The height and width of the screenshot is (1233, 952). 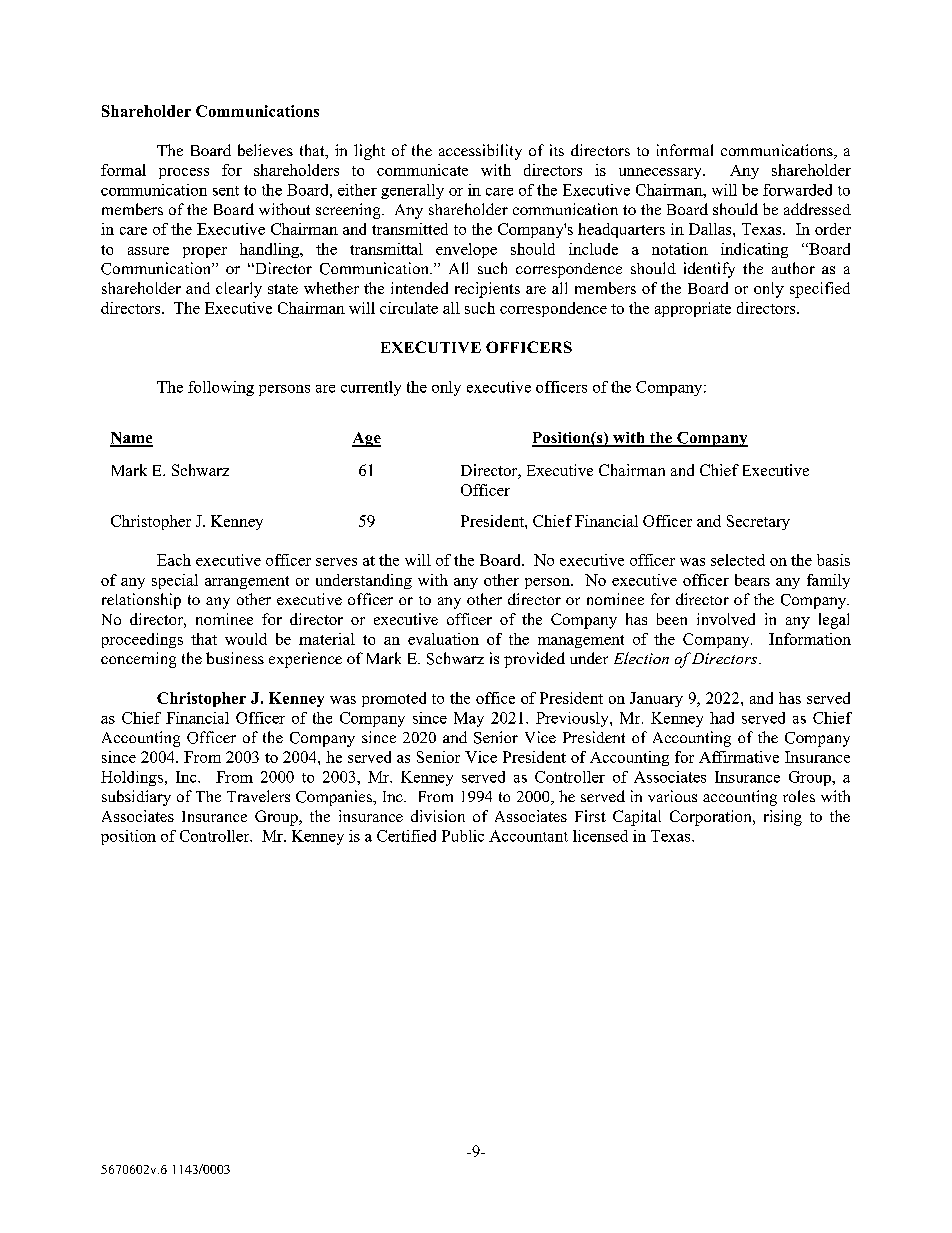 What do you see at coordinates (258, 796) in the screenshot?
I see `Travelers` at bounding box center [258, 796].
